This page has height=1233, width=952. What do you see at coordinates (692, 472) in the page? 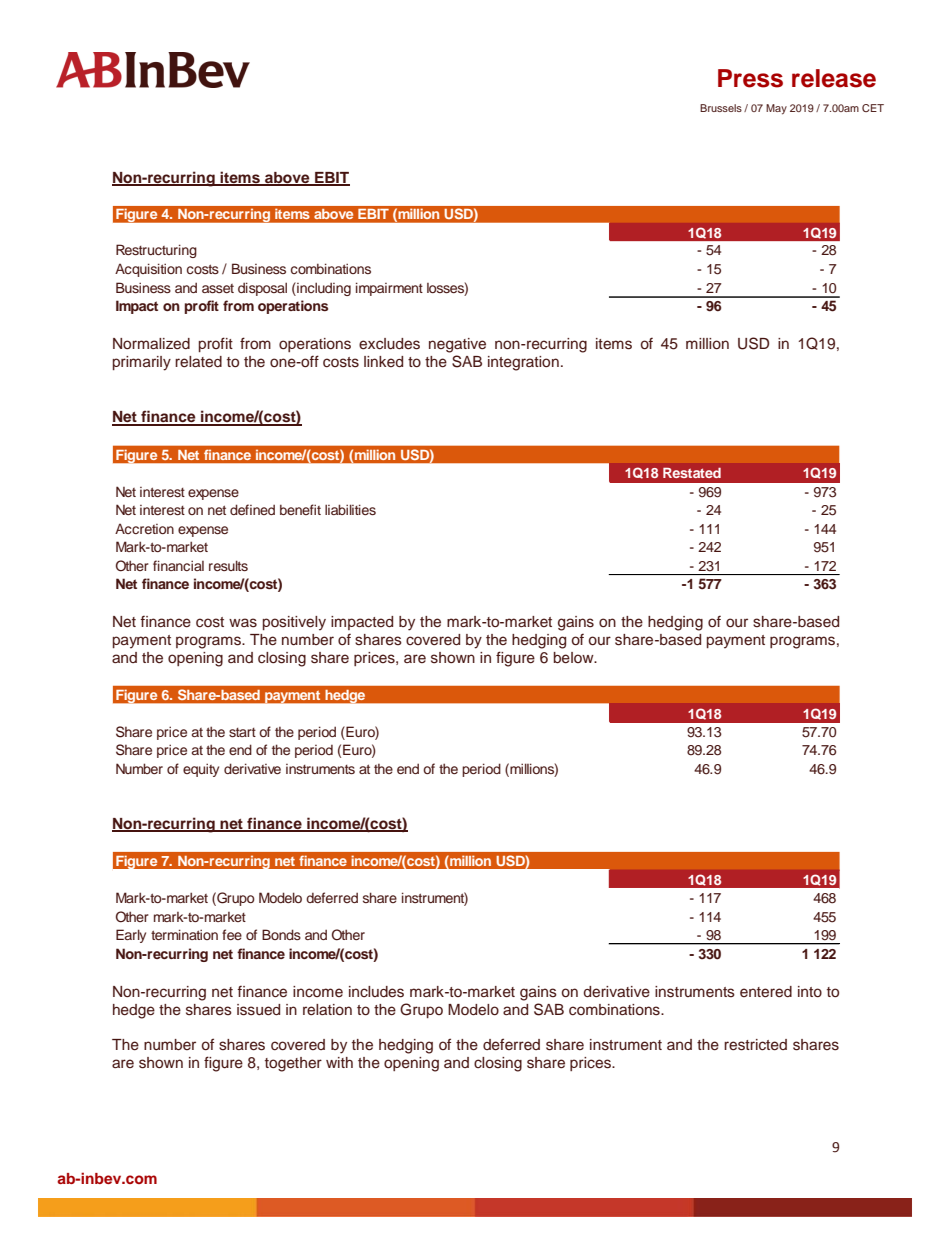
I see `Restated` at bounding box center [692, 472].
